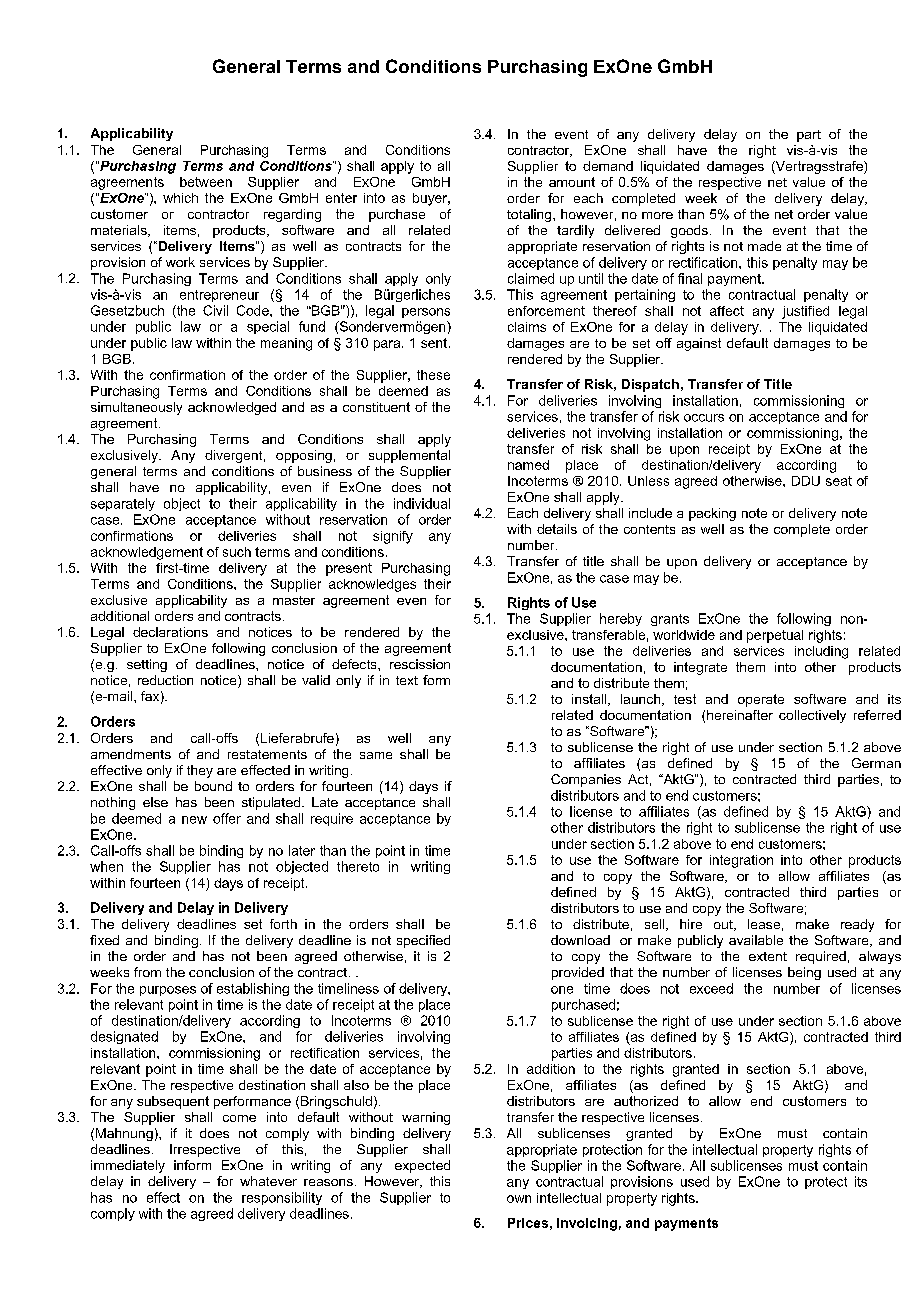 The image size is (924, 1308). Describe the element at coordinates (528, 465) in the screenshot. I see `named` at that location.
